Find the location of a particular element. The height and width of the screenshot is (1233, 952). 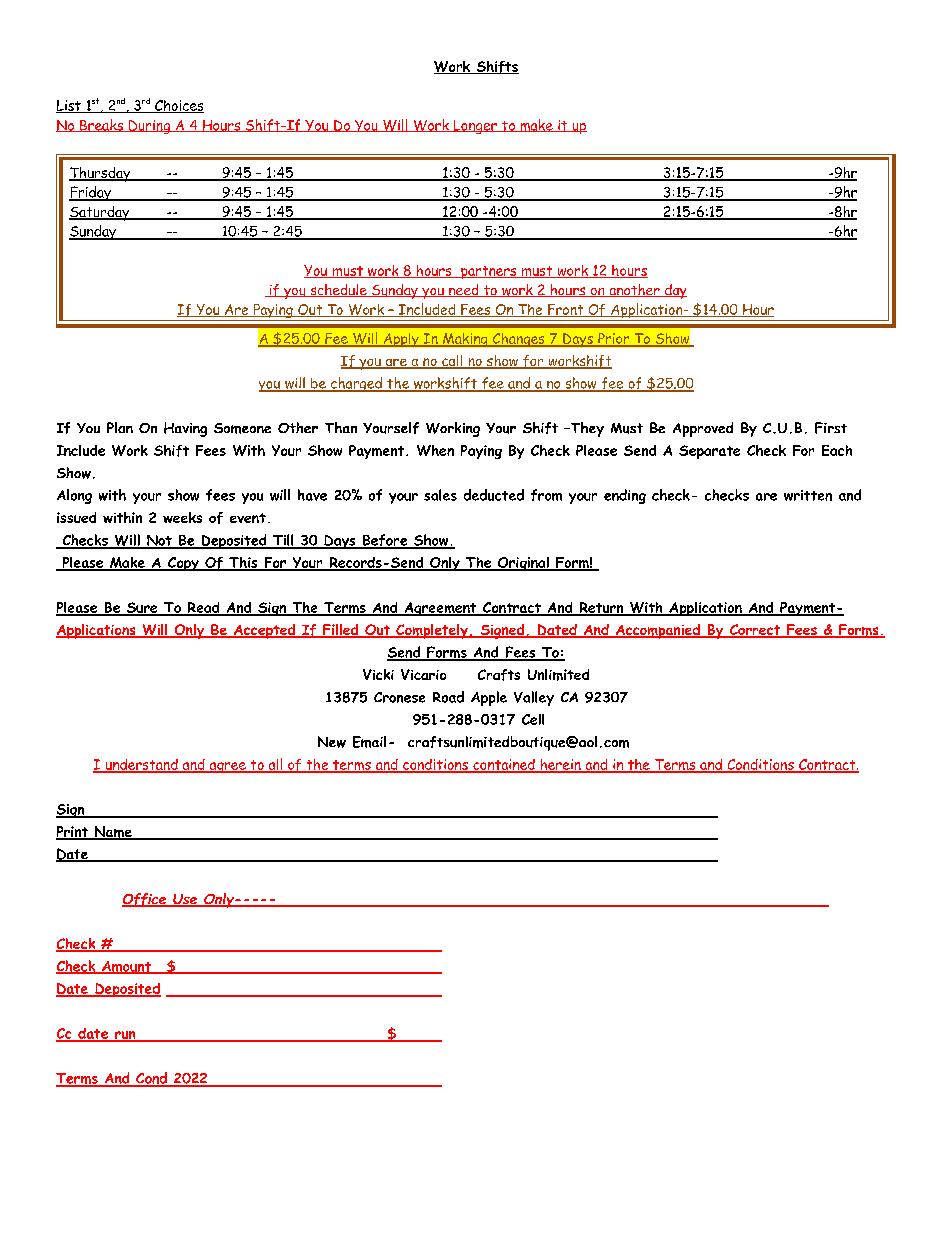

Front is located at coordinates (566, 310).
